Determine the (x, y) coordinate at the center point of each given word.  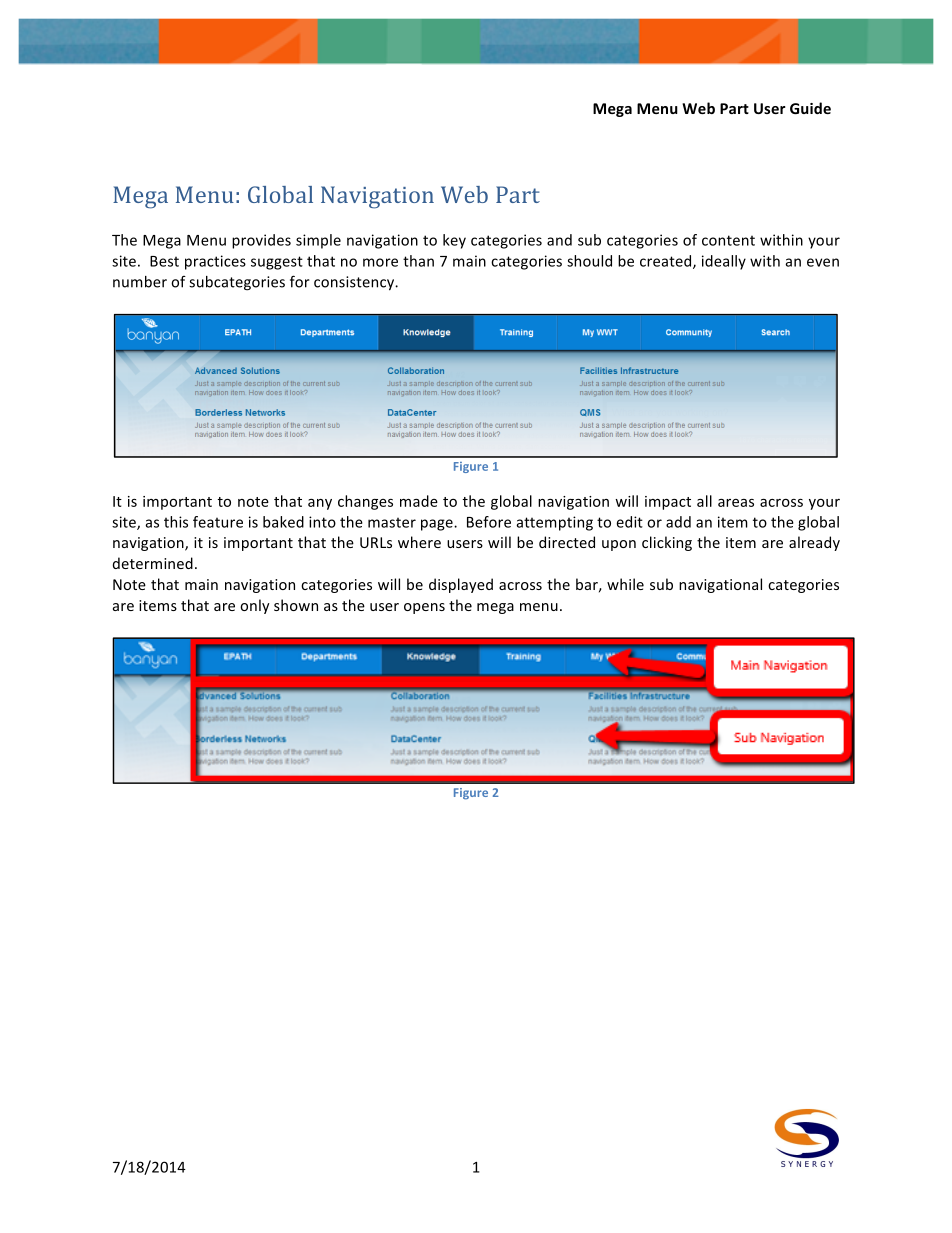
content (728, 240)
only (255, 606)
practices (215, 262)
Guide (810, 108)
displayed (461, 585)
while (625, 584)
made (419, 501)
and (559, 240)
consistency (355, 283)
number (140, 282)
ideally (724, 262)
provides (261, 241)
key (454, 241)
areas (736, 503)
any (320, 504)
